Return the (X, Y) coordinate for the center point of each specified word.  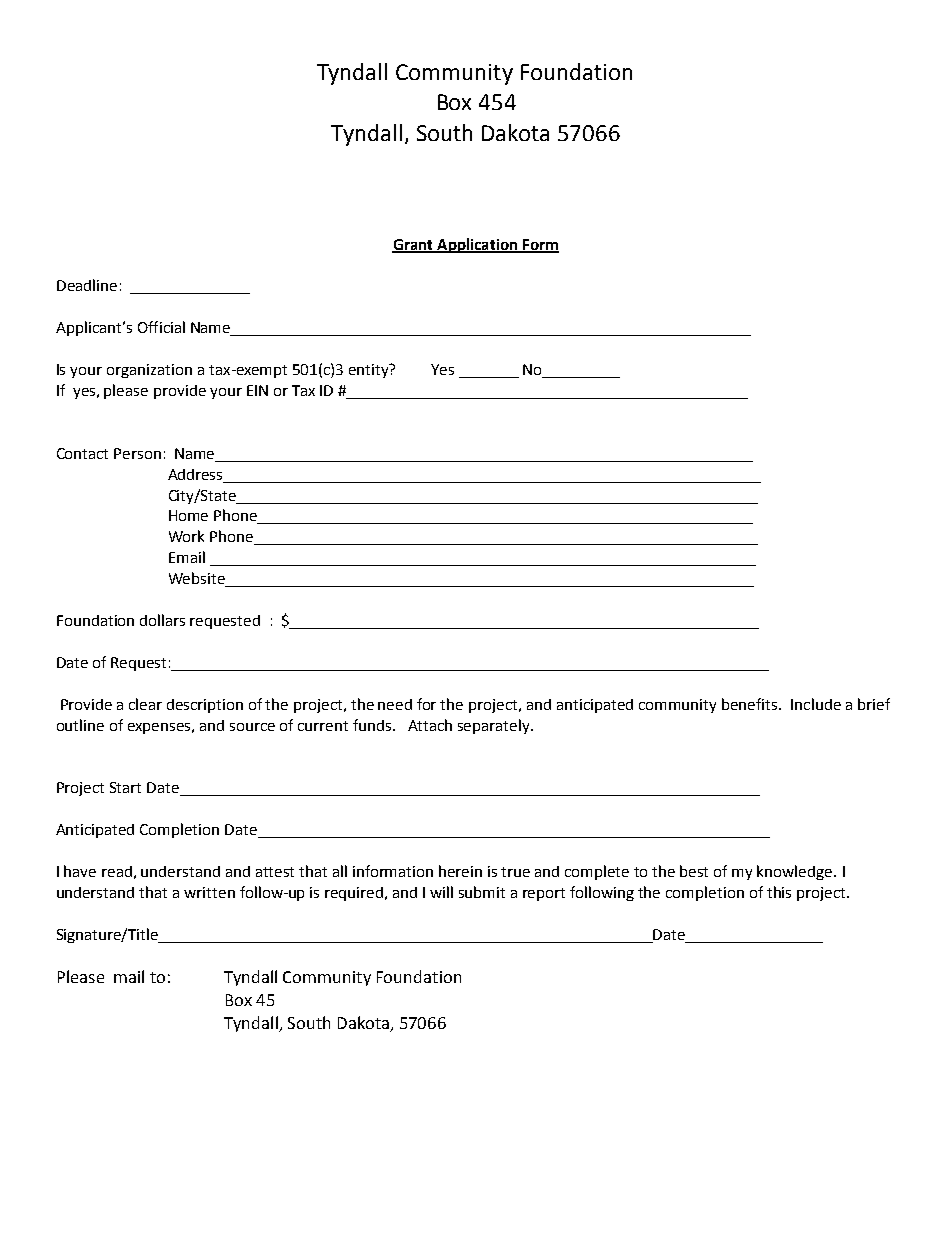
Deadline (87, 285)
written (209, 892)
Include (816, 704)
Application (477, 245)
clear (145, 704)
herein (460, 871)
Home (188, 515)
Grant (413, 245)
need (395, 704)
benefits (751, 704)
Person (137, 453)
